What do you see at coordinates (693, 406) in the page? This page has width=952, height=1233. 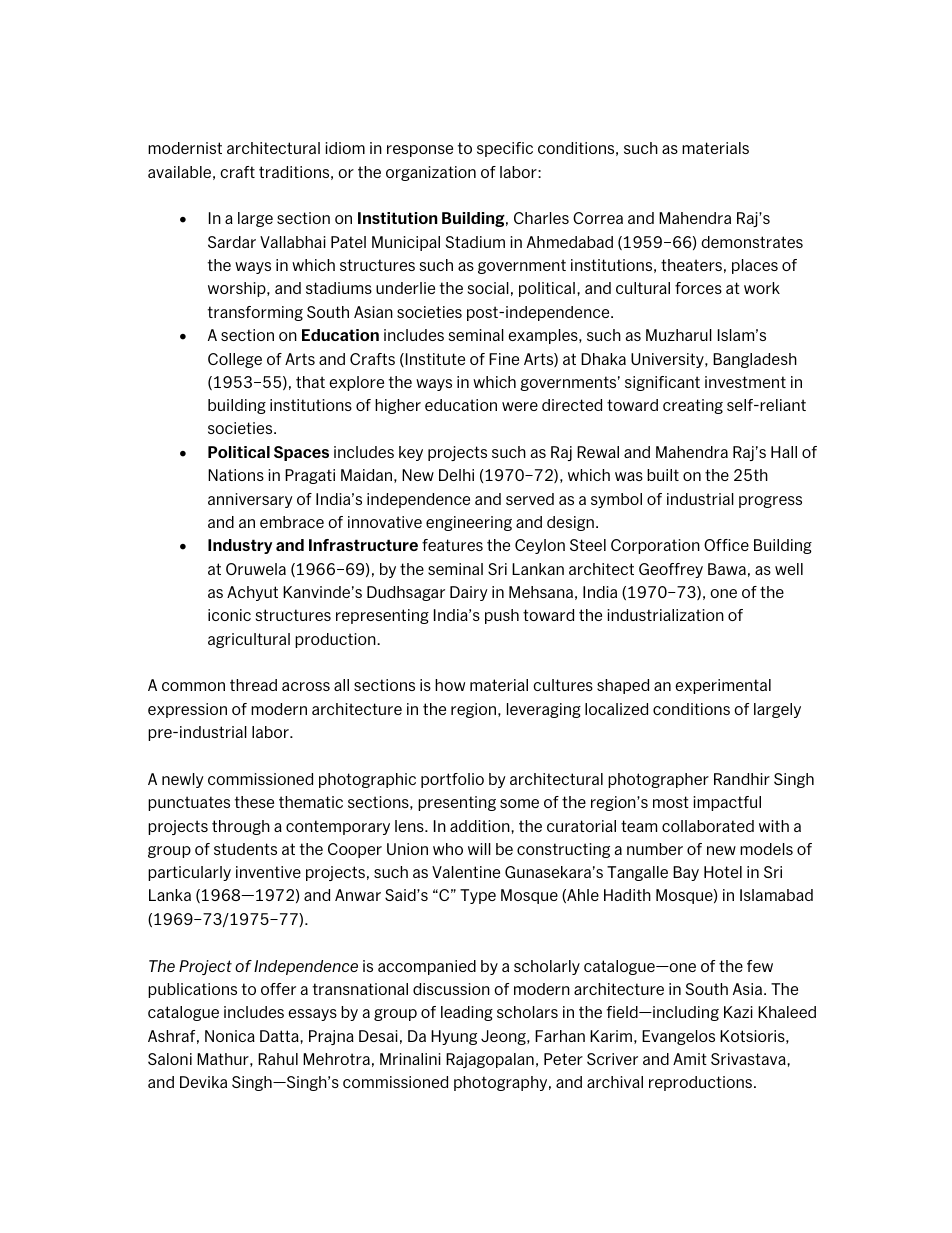 I see `creating` at bounding box center [693, 406].
